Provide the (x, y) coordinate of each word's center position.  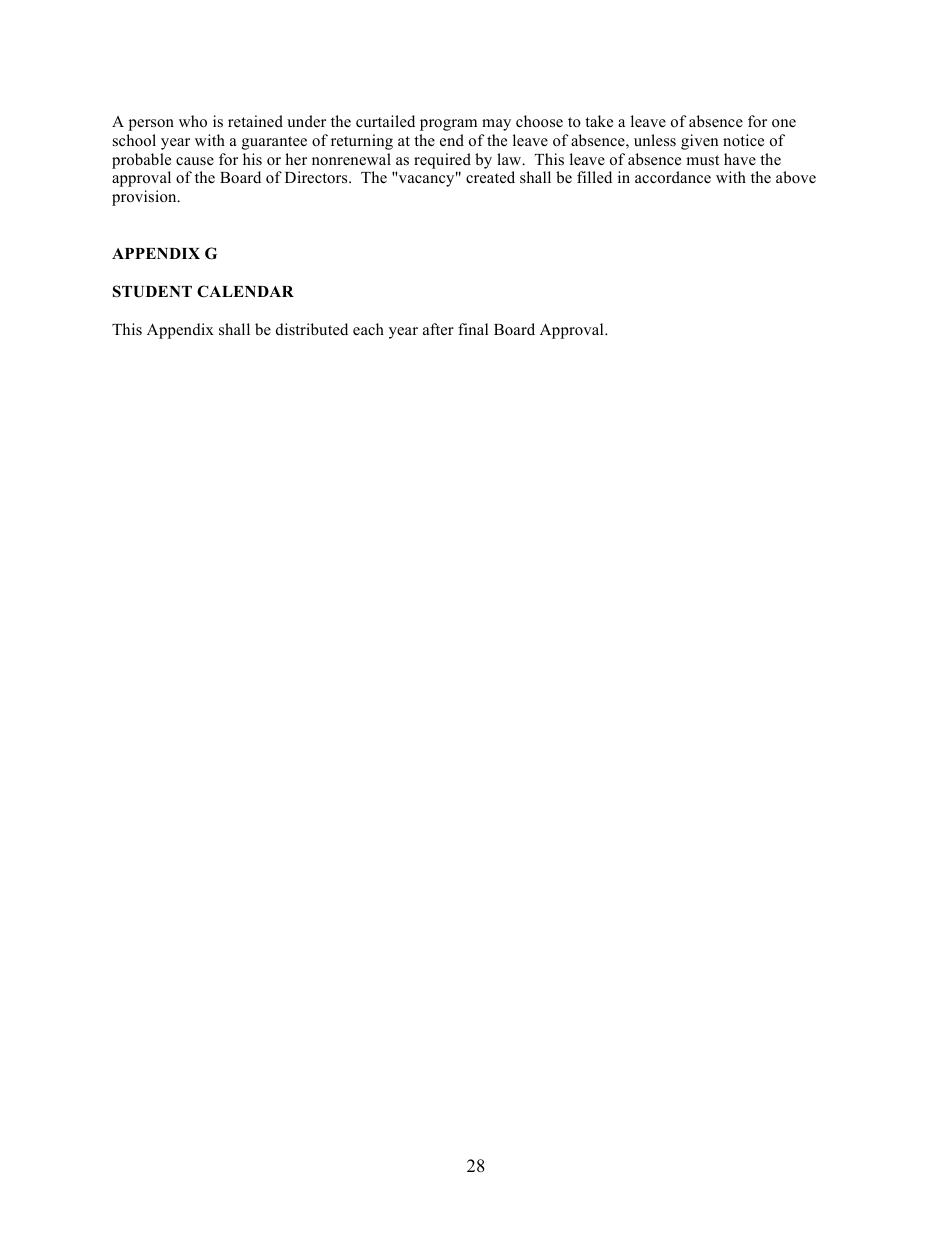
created (490, 177)
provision (145, 198)
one (784, 123)
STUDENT (152, 291)
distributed (312, 329)
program (448, 125)
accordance (673, 177)
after (438, 329)
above (796, 177)
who (193, 121)
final (473, 329)
